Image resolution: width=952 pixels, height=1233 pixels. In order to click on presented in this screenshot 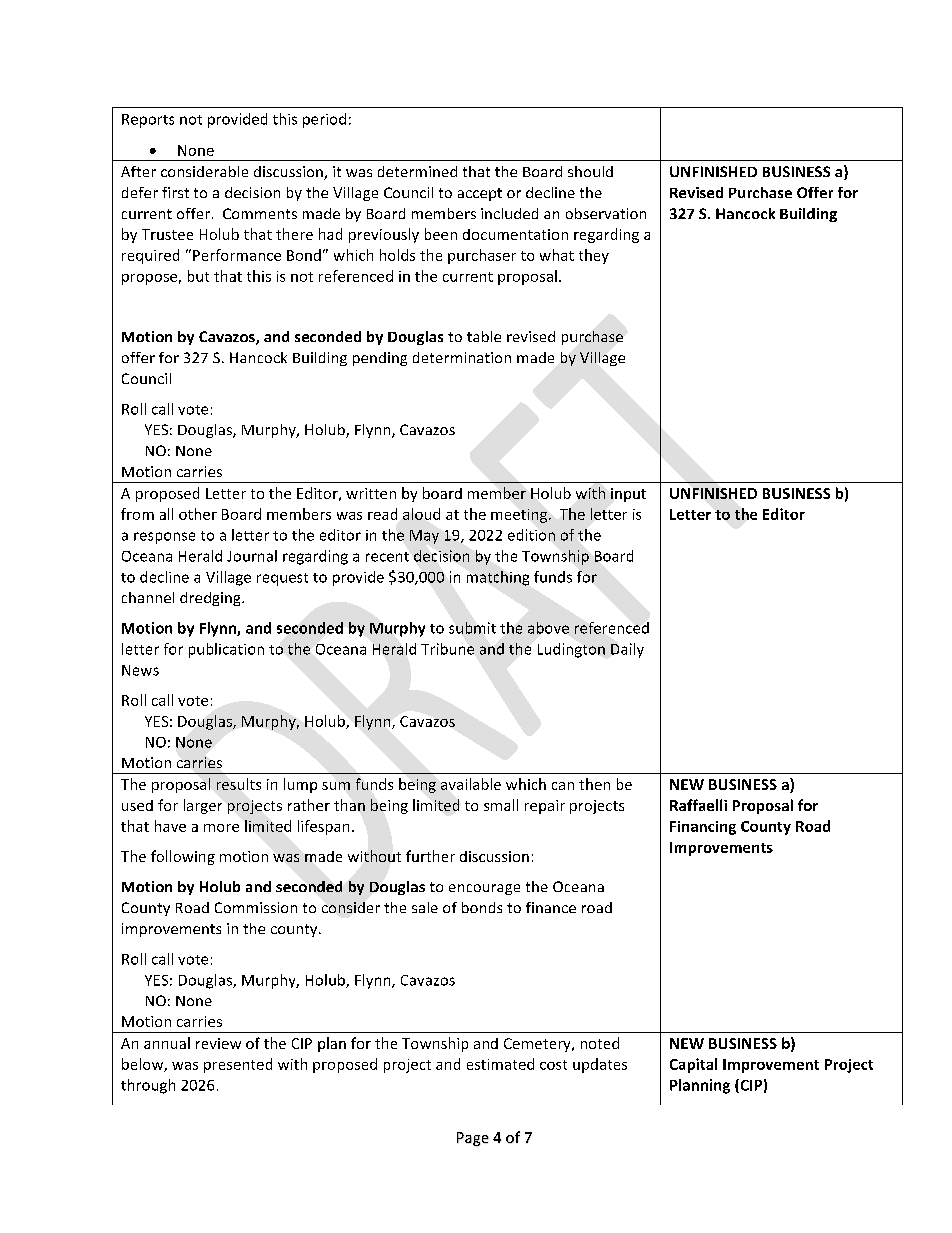, I will do `click(238, 1065)`.
